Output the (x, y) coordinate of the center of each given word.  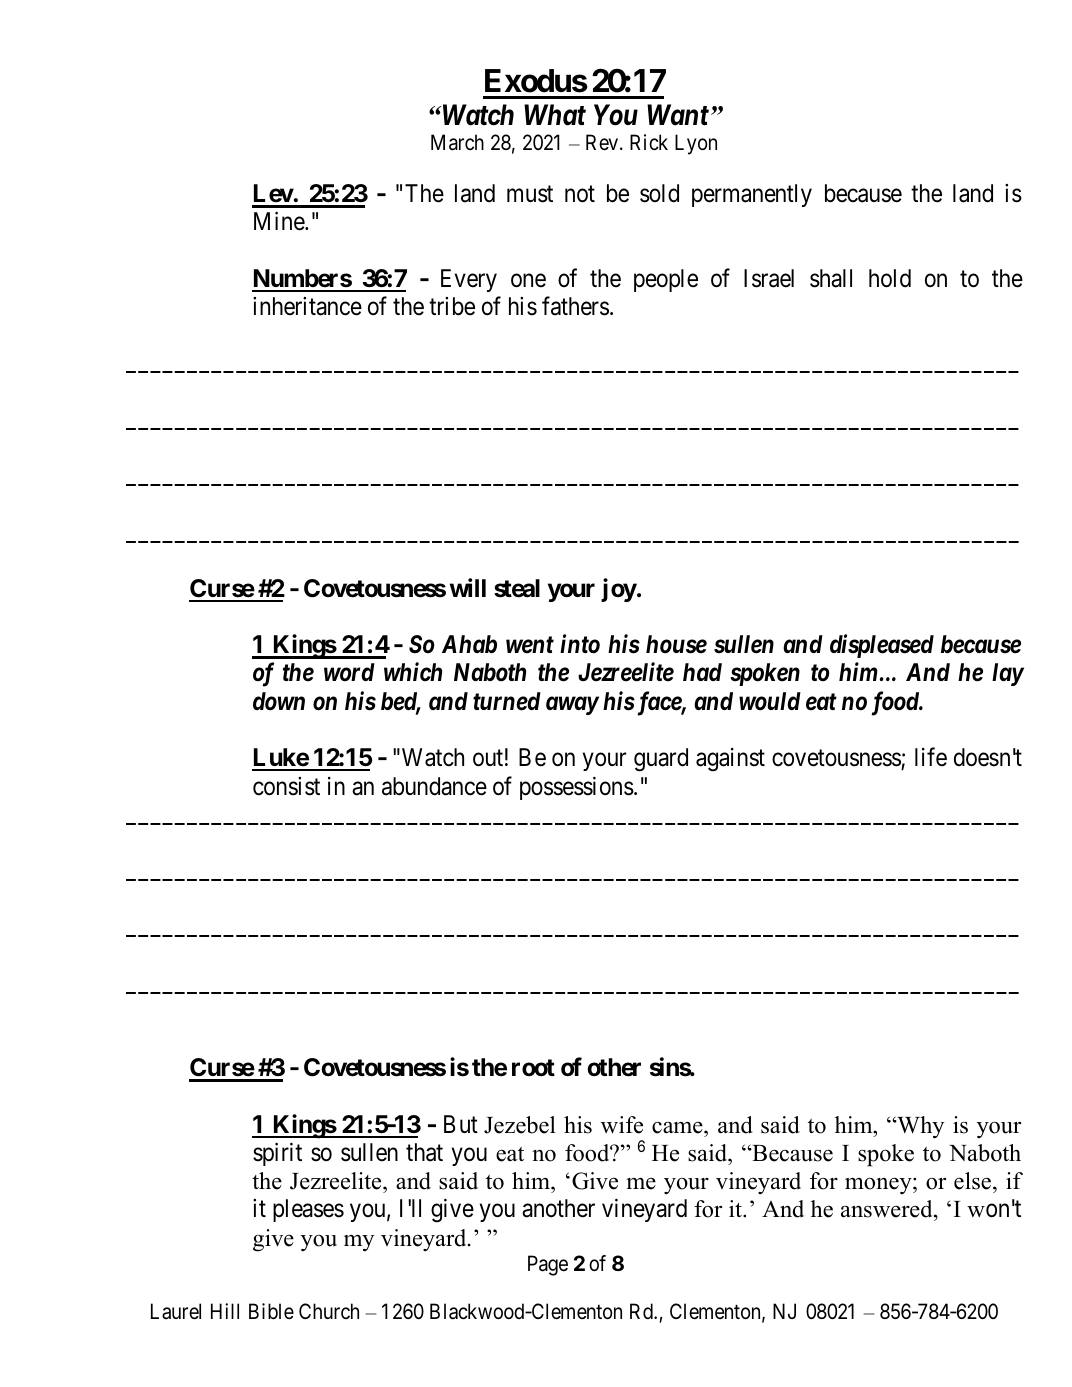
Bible (271, 1311)
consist (286, 786)
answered (888, 1210)
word (349, 672)
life (931, 757)
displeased (882, 646)
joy (619, 590)
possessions (577, 788)
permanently (752, 195)
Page (548, 1265)
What (555, 115)
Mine (280, 221)
